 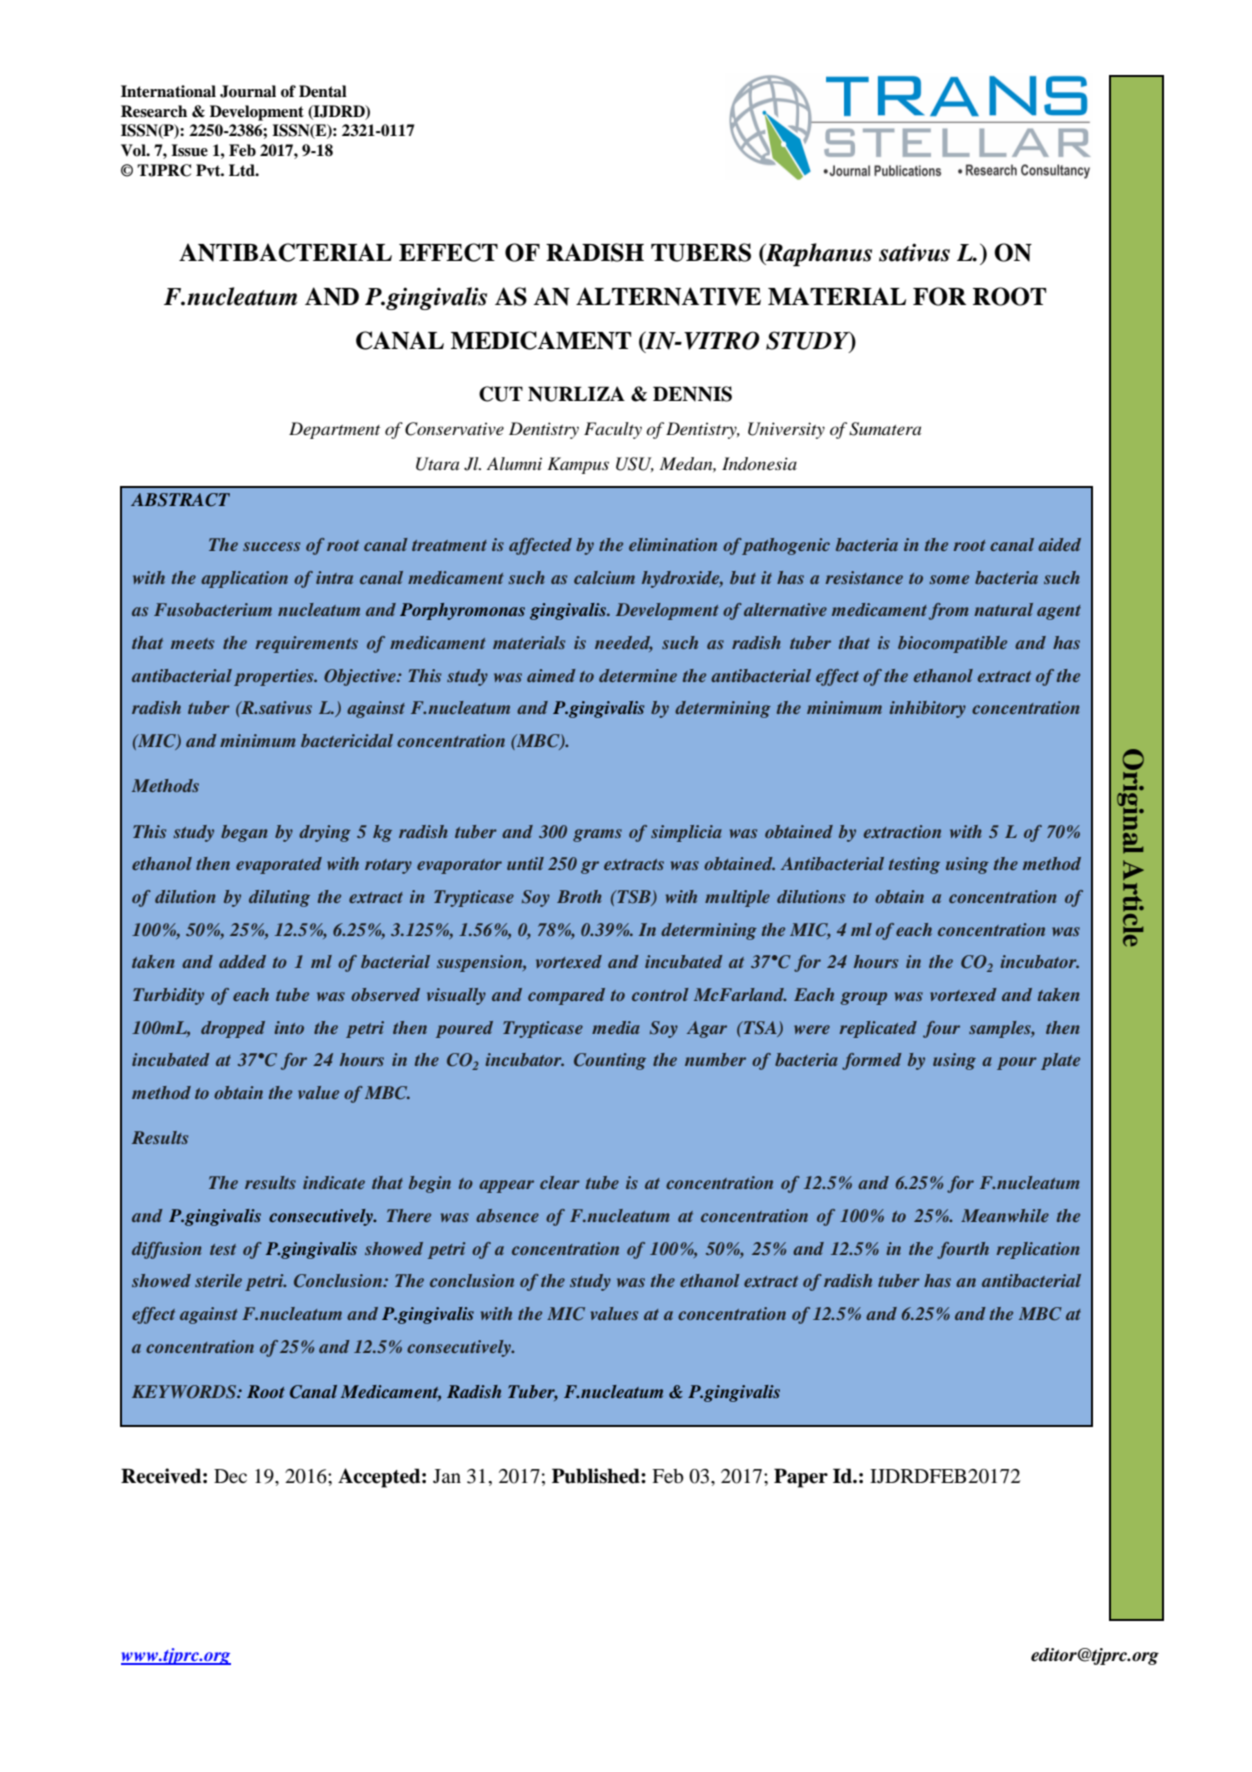 What do you see at coordinates (927, 709) in the document?
I see `inhibitory` at bounding box center [927, 709].
